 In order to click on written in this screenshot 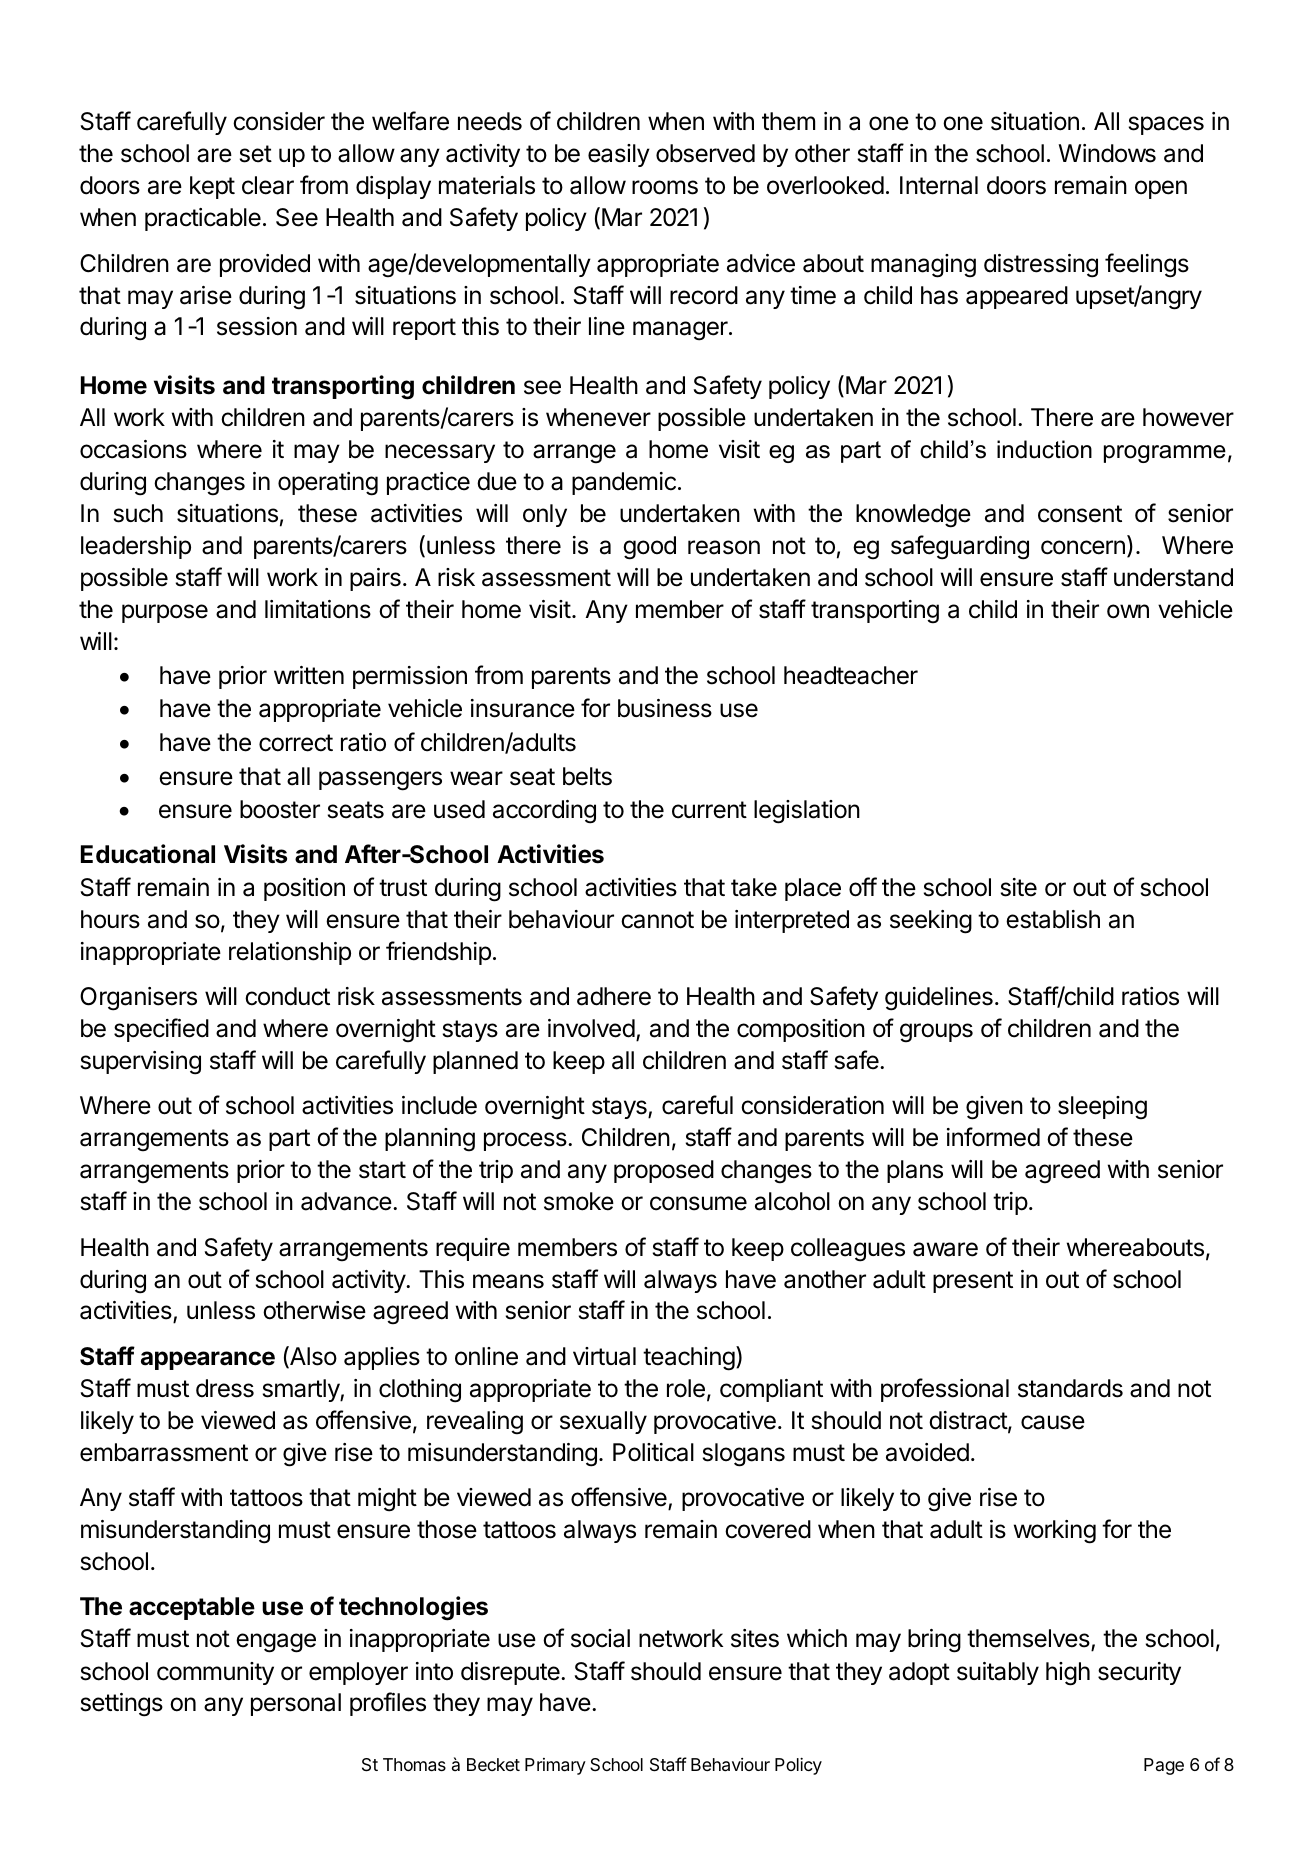, I will do `click(309, 675)`.
